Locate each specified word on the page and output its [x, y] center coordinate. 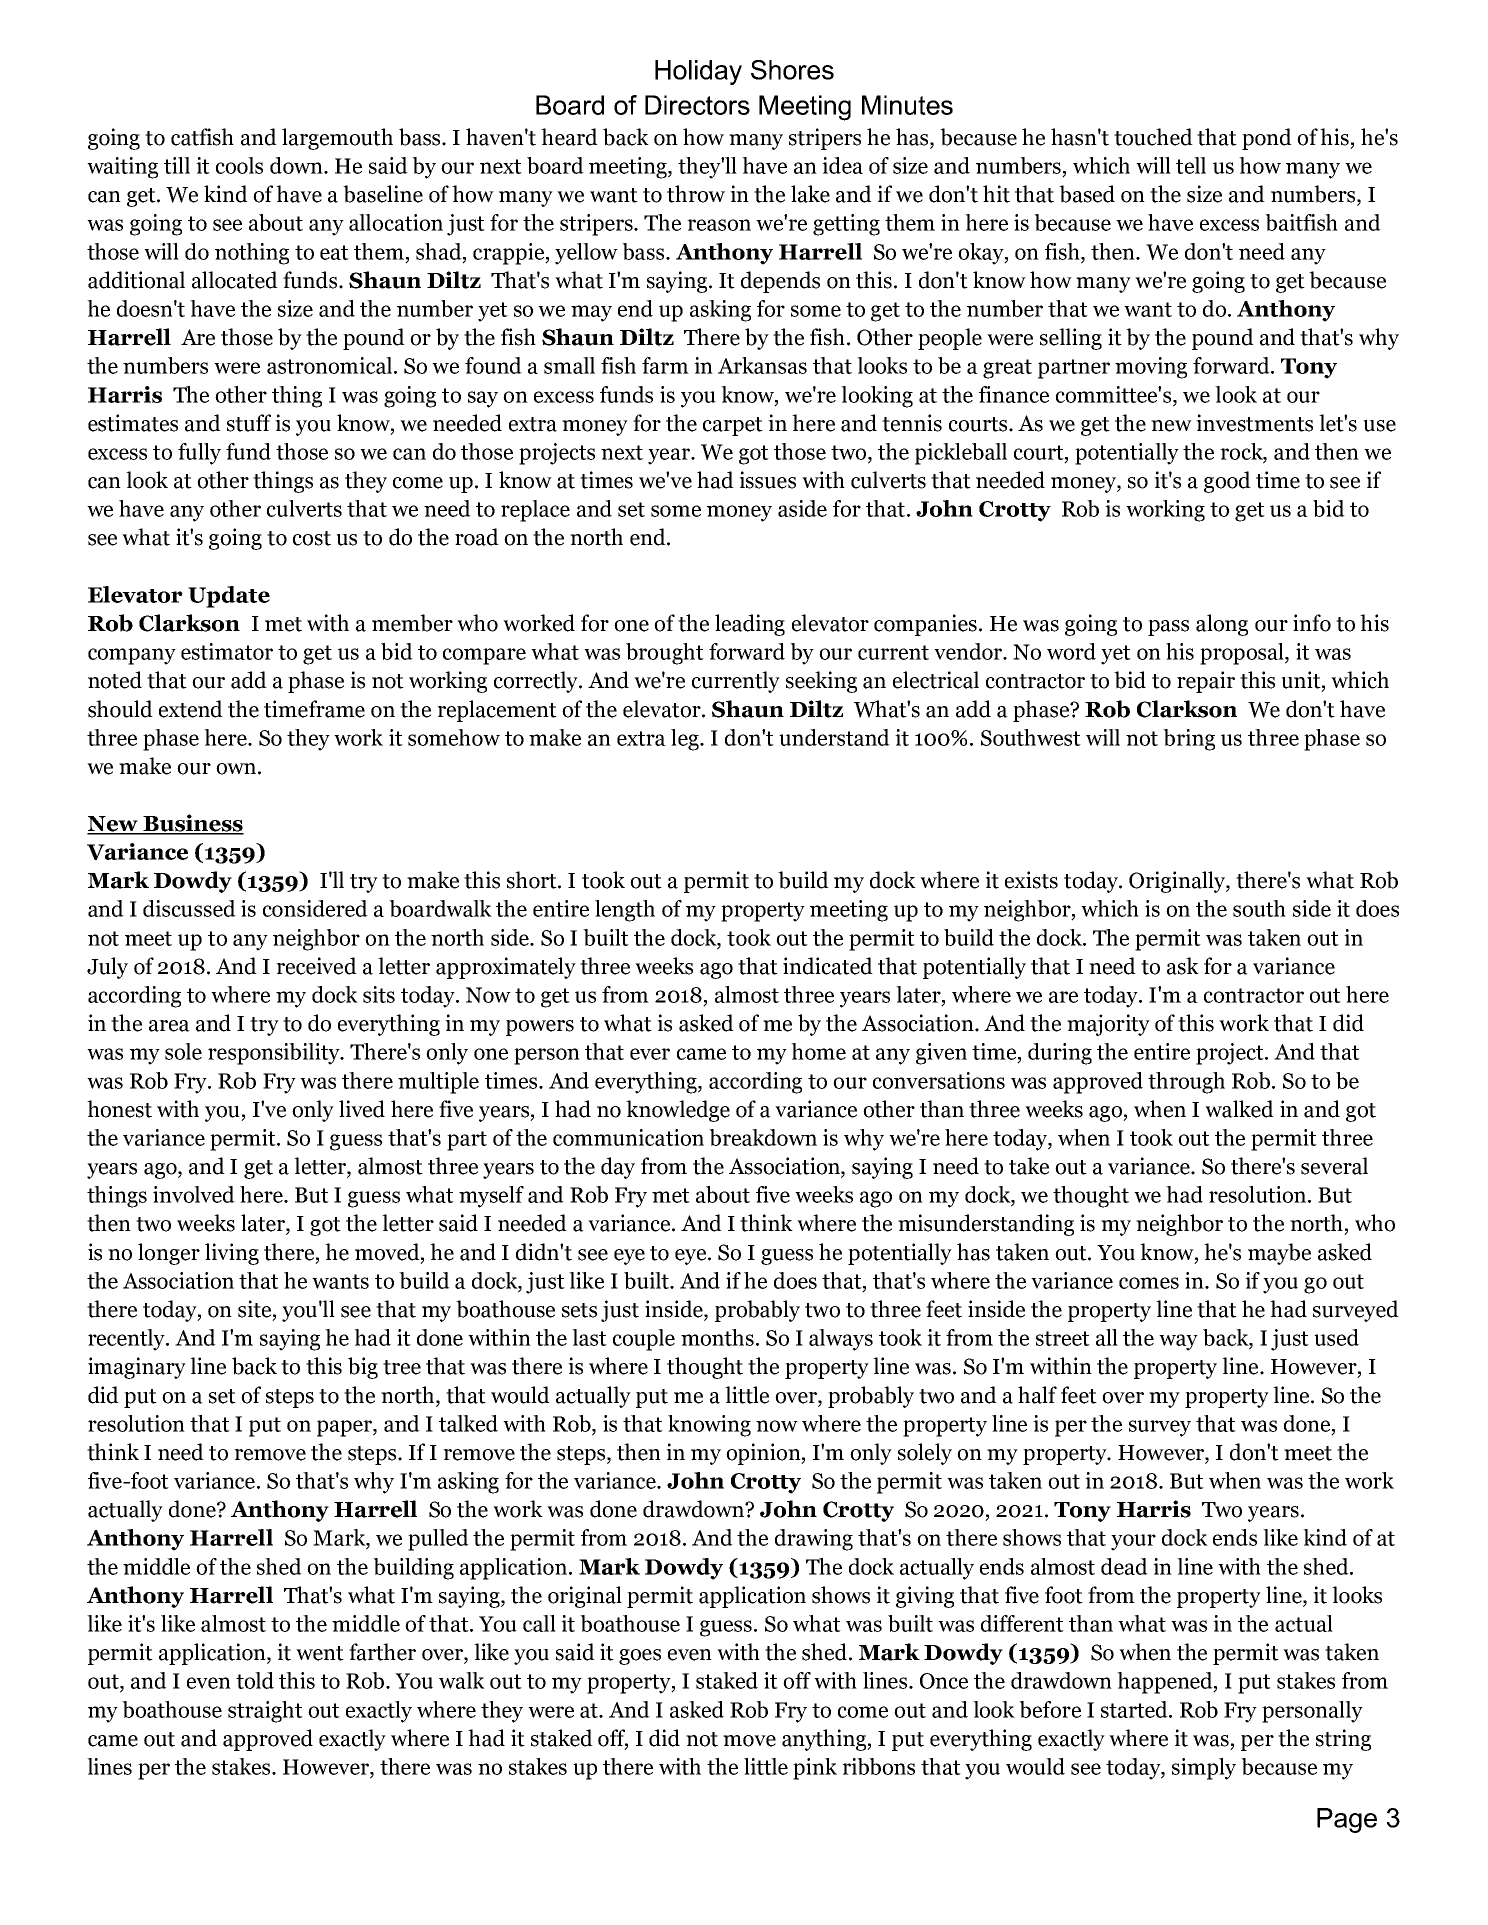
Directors [697, 105]
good [1227, 482]
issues [767, 480]
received [316, 966]
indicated [828, 966]
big [363, 1368]
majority [1108, 1025]
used [1336, 1337]
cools [239, 165]
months [719, 1337]
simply [1204, 1769]
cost [312, 538]
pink [815, 1769]
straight [265, 1712]
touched [1153, 137]
